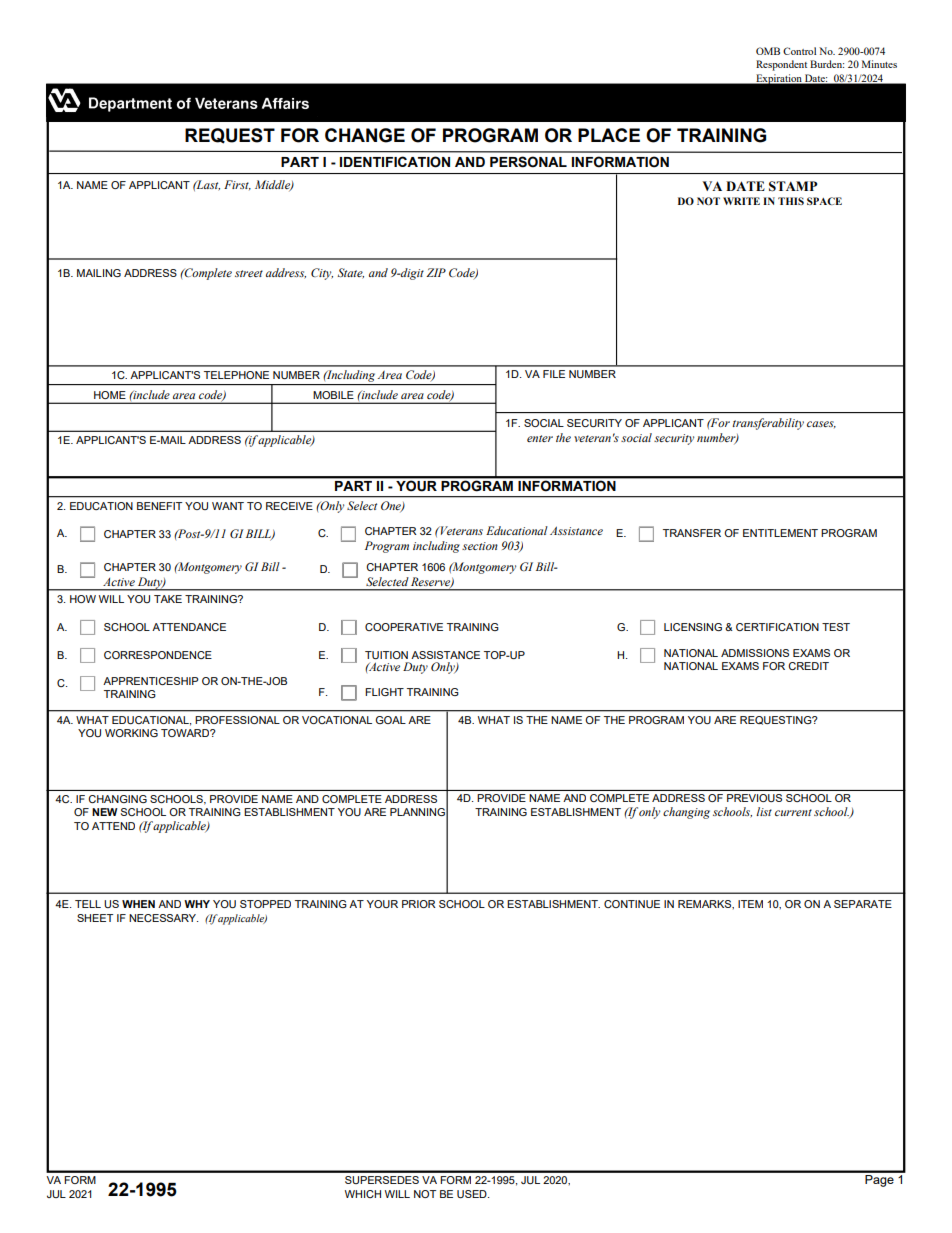 Image resolution: width=952 pixels, height=1233 pixels. I want to click on WHY, so click(197, 904).
